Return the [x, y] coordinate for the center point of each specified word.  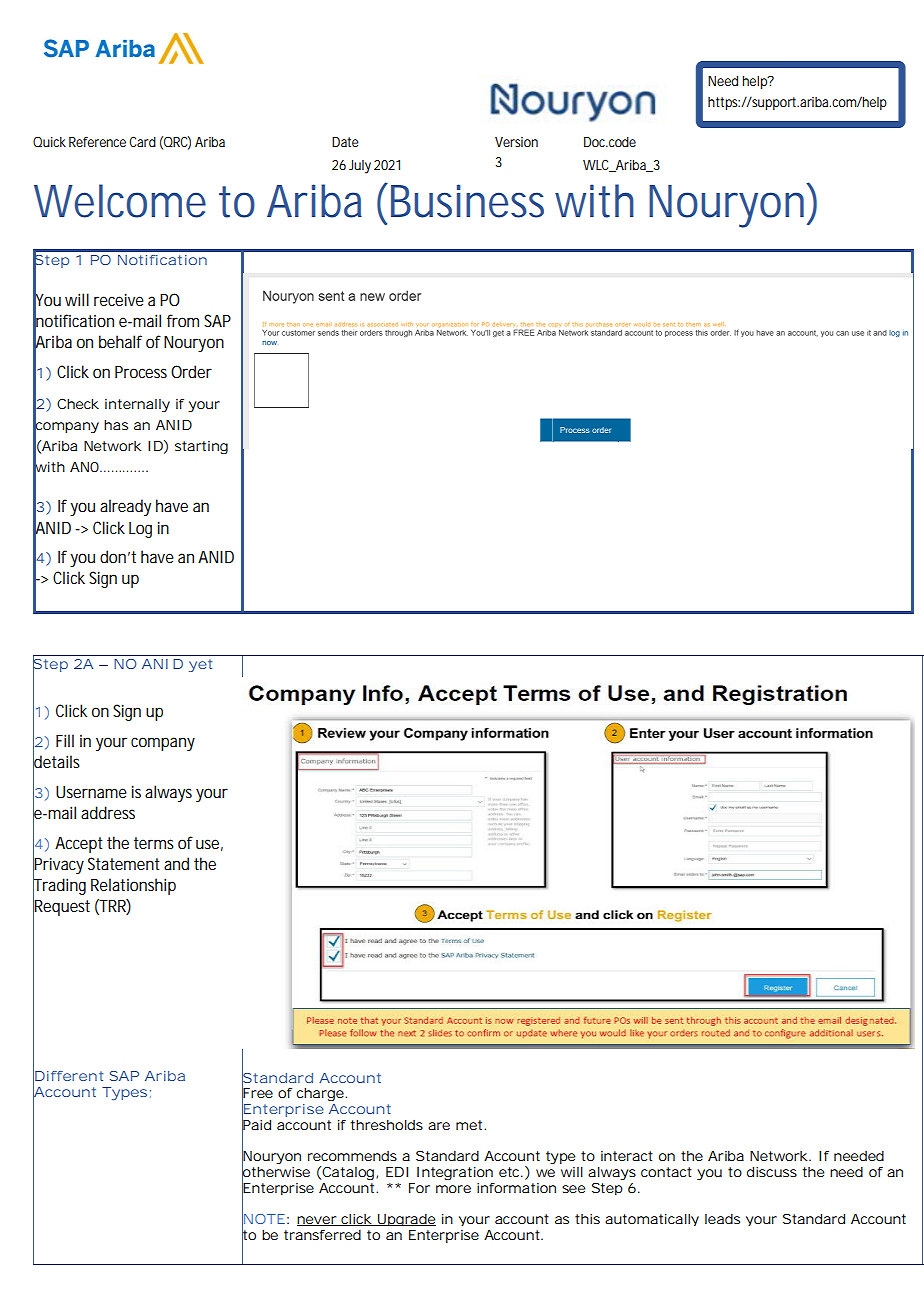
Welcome [120, 201]
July [360, 167]
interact [627, 1156]
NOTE [263, 1219]
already [125, 507]
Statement [124, 863]
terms [154, 843]
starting [201, 447]
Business [467, 201]
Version [516, 142]
